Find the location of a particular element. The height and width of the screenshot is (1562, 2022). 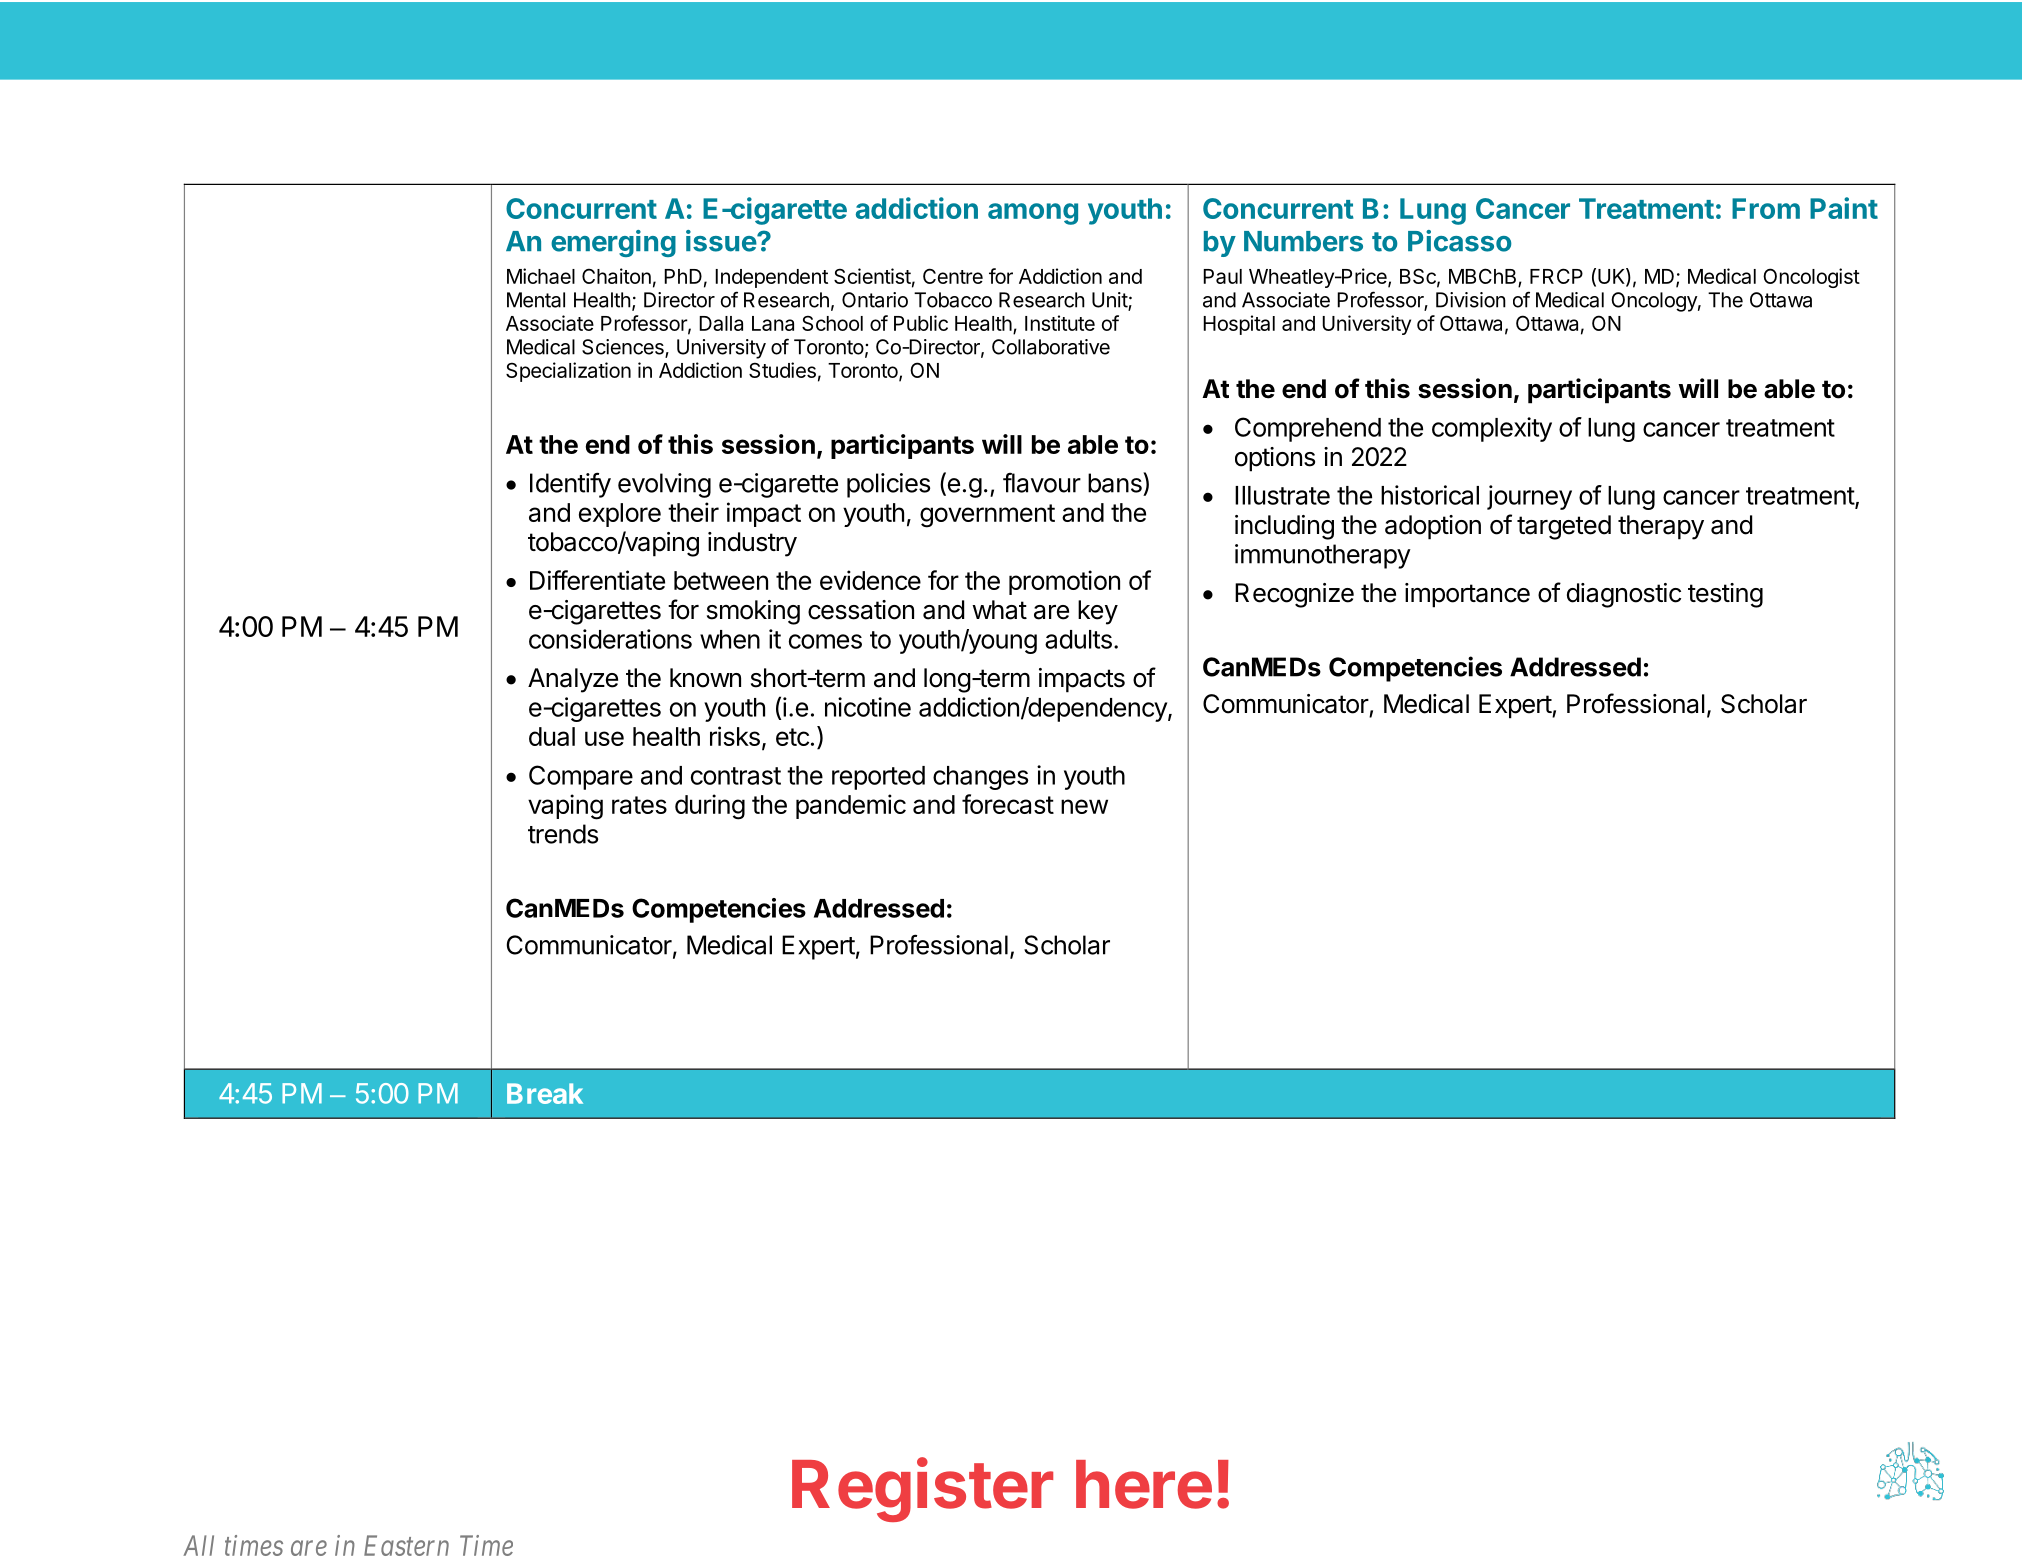

Break is located at coordinates (545, 1093).
